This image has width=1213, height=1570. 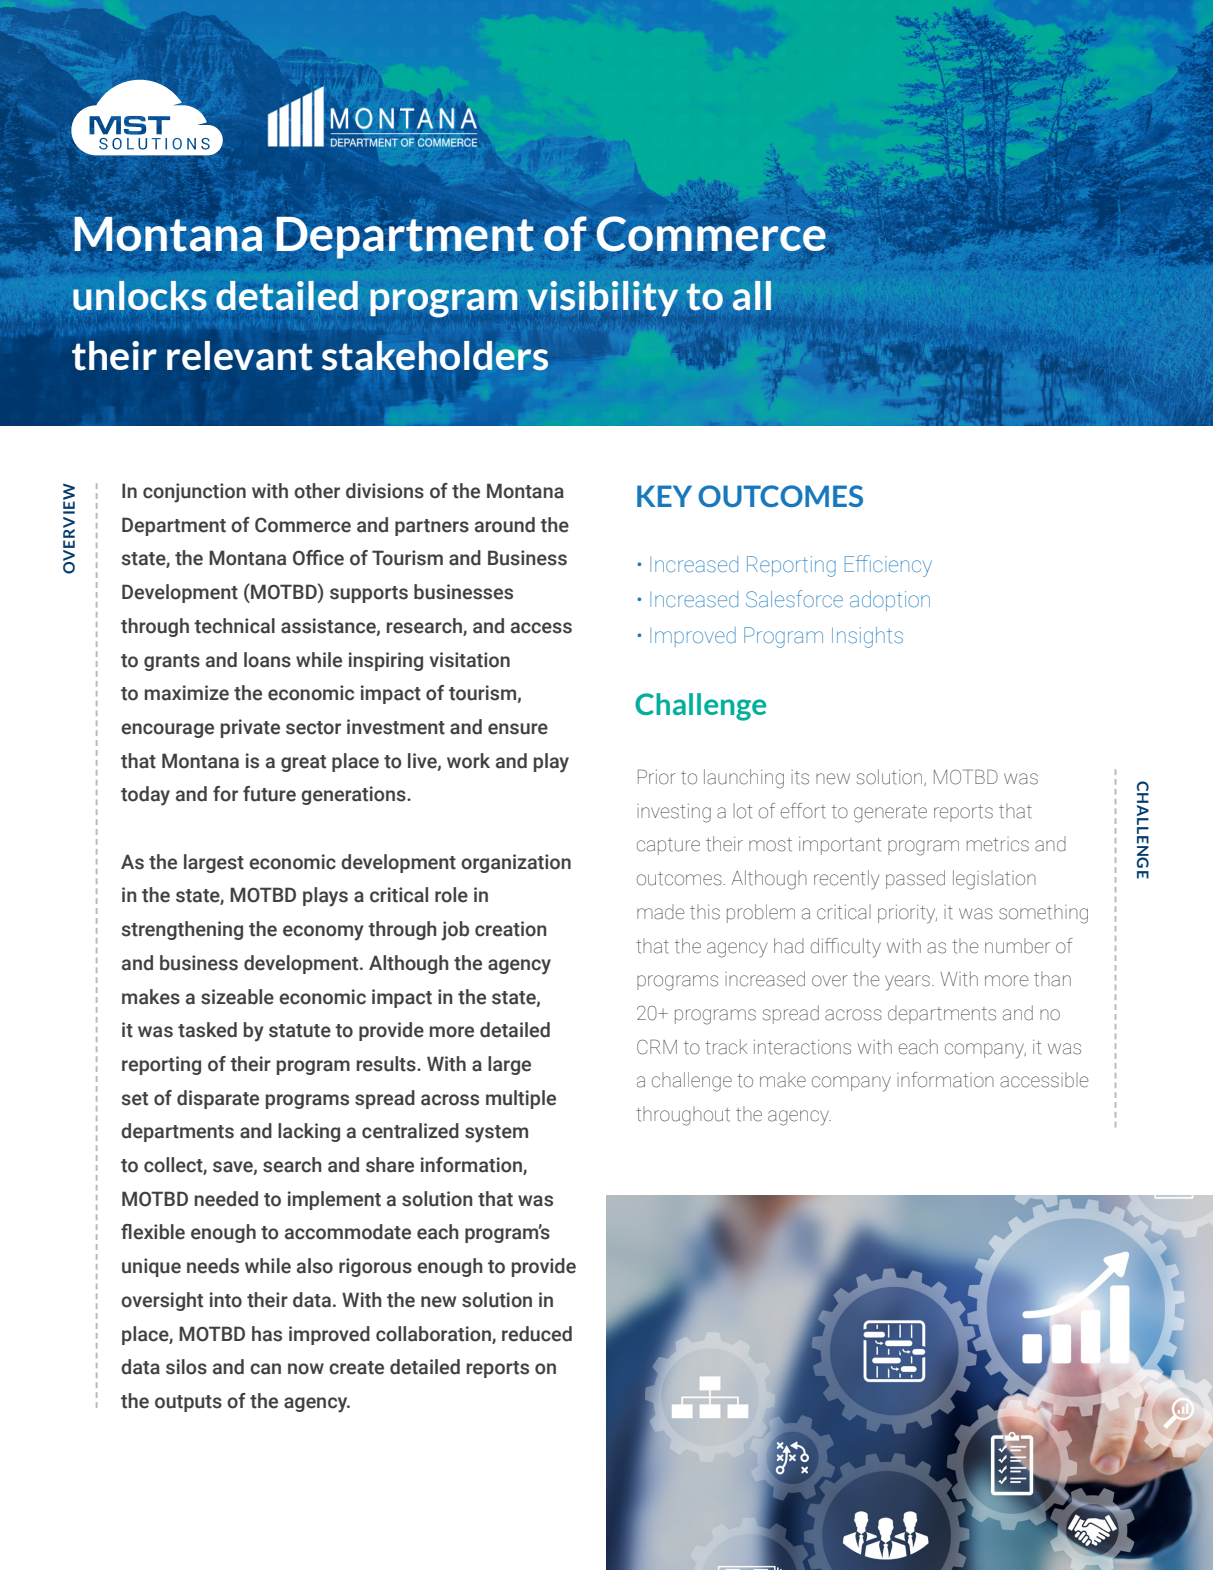 I want to click on can, so click(x=265, y=1369).
